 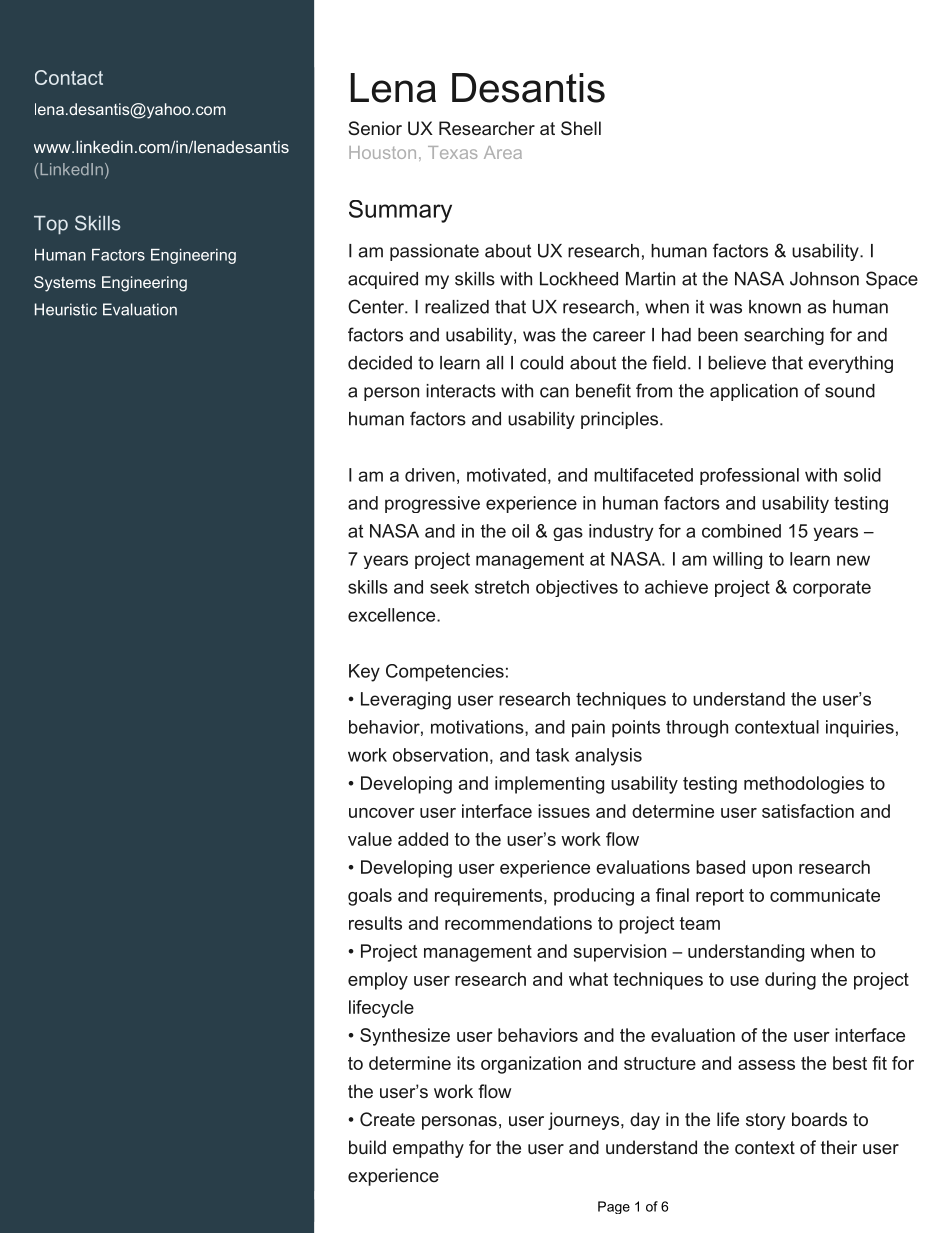 What do you see at coordinates (452, 152) in the image?
I see `Texas` at bounding box center [452, 152].
